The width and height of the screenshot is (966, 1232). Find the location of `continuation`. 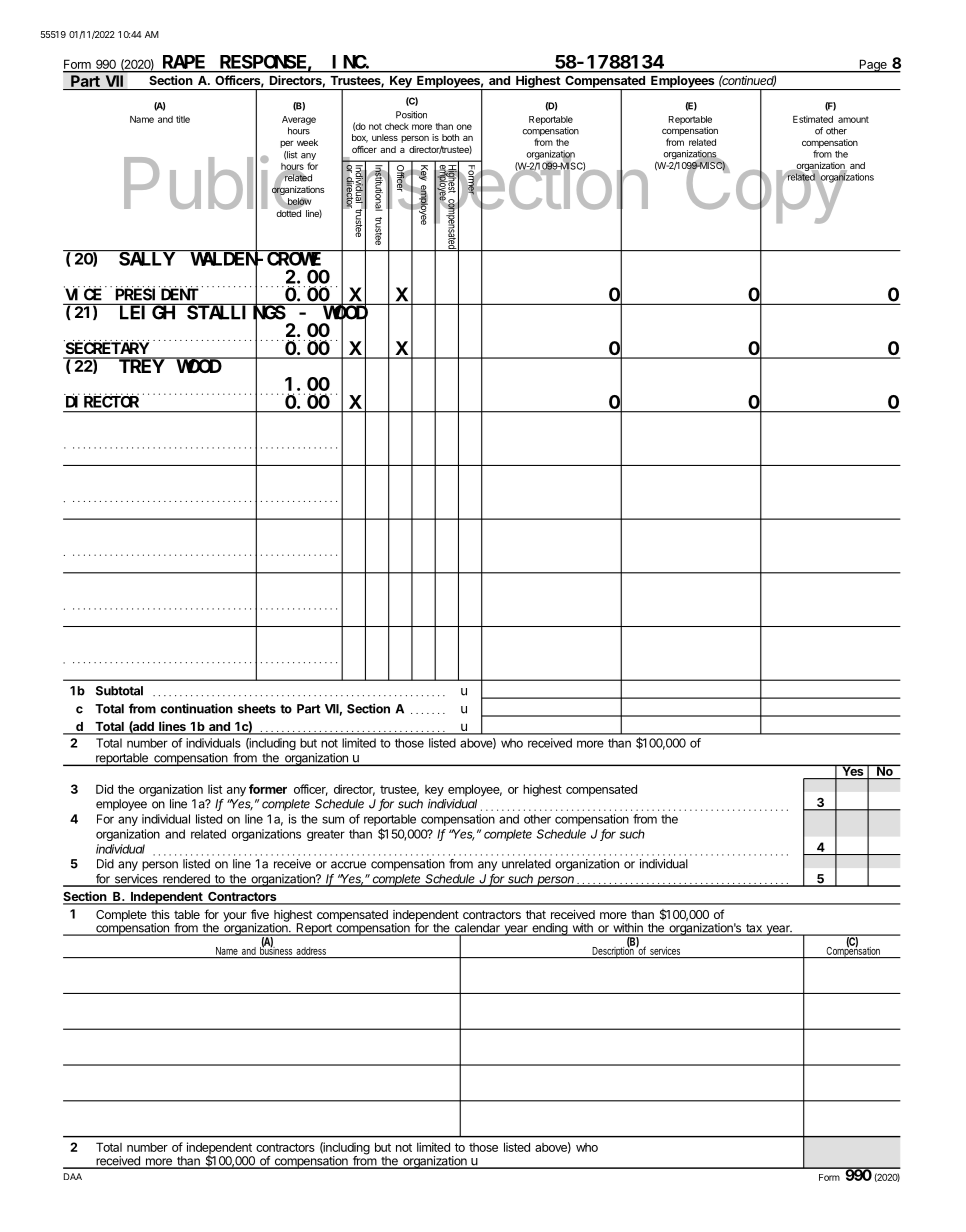

continuation is located at coordinates (197, 708).
